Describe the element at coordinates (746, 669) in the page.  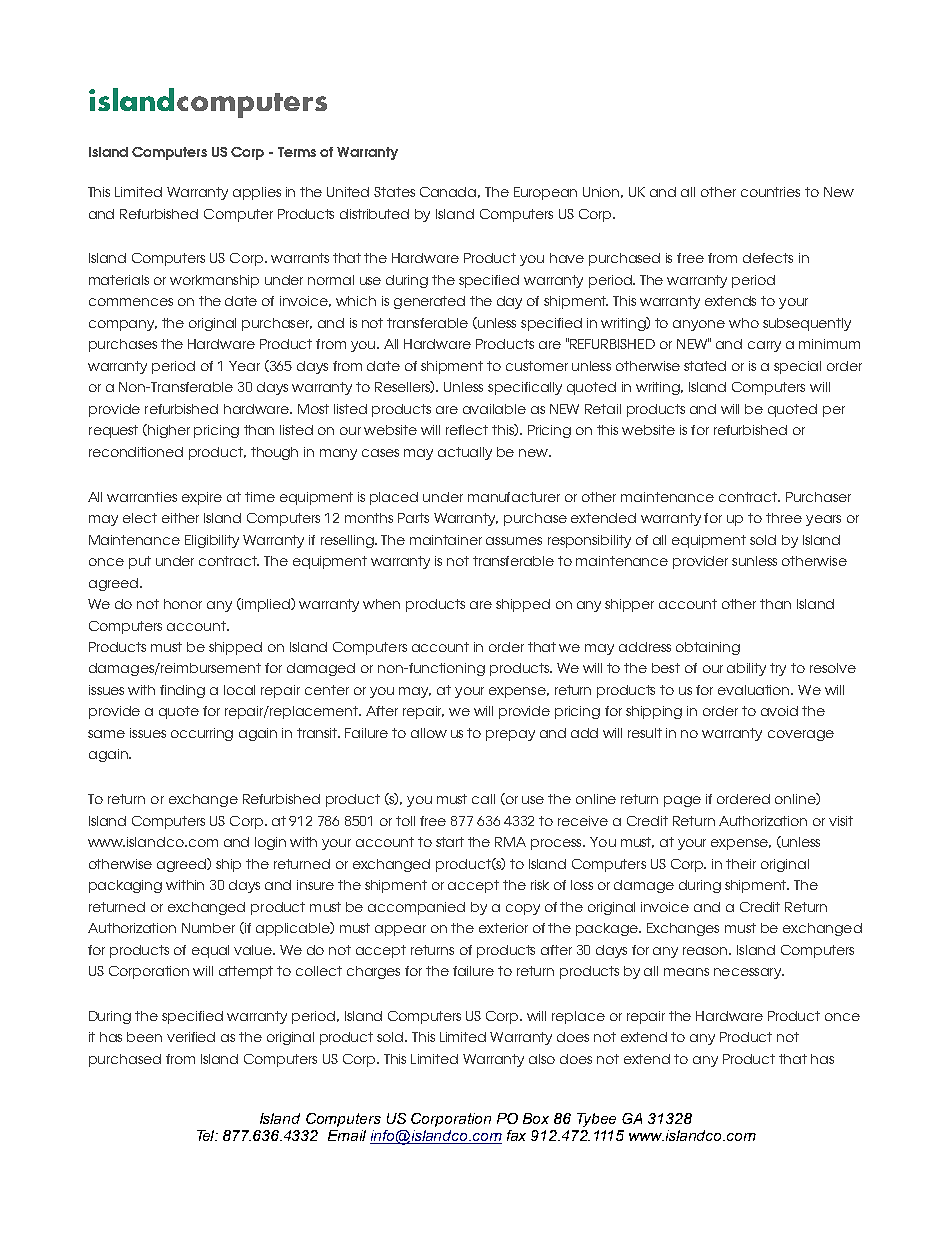
I see `ability` at that location.
